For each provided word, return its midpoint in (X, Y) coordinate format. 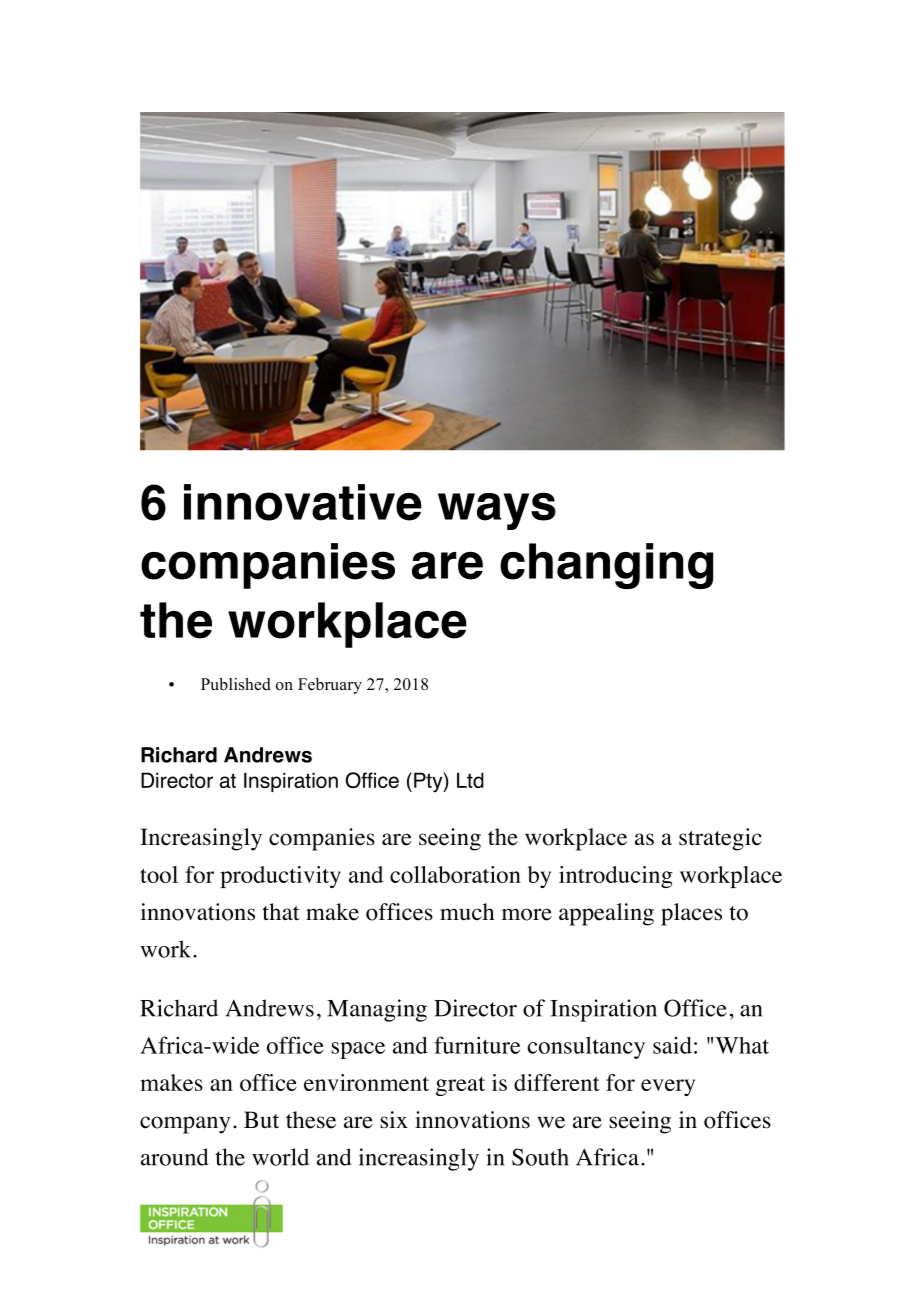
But (261, 1120)
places (691, 914)
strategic (720, 839)
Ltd (470, 780)
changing (606, 566)
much (467, 912)
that (281, 912)
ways (497, 511)
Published (236, 684)
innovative (303, 502)
